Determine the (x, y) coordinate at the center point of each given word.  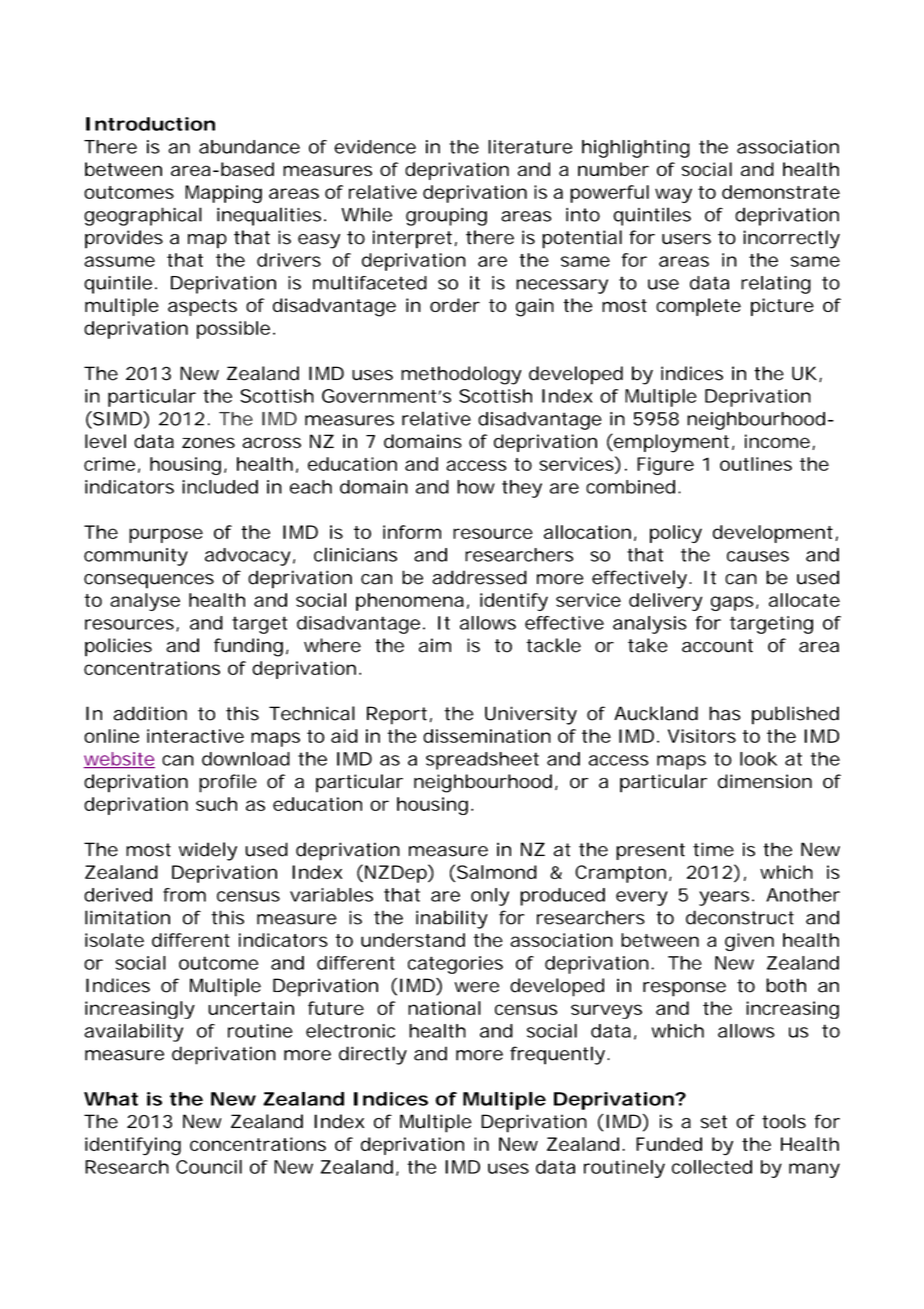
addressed (479, 577)
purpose (166, 535)
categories (455, 965)
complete (698, 307)
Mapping (223, 194)
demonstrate (781, 192)
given (749, 942)
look (758, 759)
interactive (195, 736)
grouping (446, 216)
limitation (127, 917)
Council (209, 1167)
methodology (461, 375)
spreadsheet (482, 761)
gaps (732, 603)
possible (233, 330)
